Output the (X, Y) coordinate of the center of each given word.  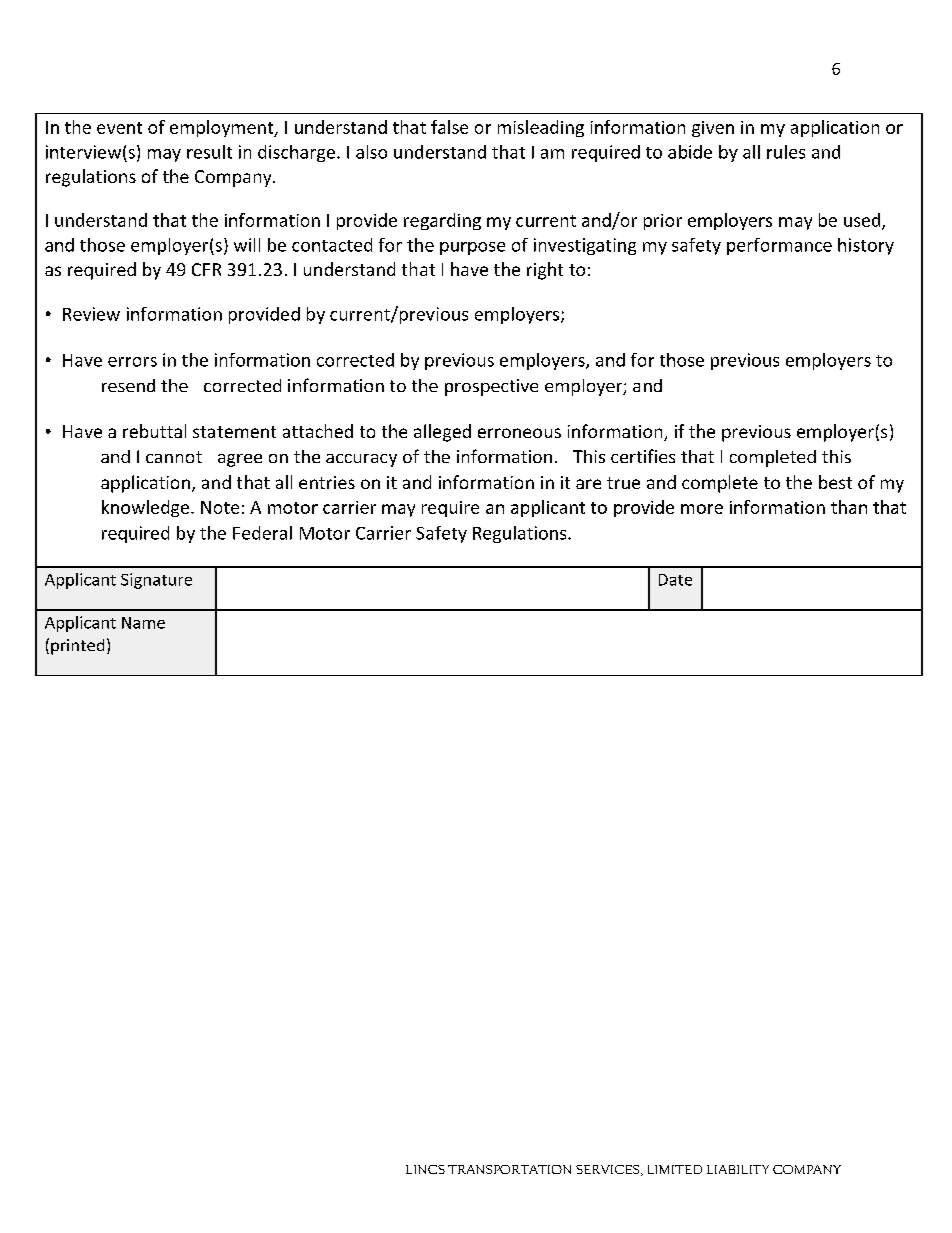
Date (675, 580)
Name (143, 623)
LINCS (425, 1169)
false (449, 127)
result (209, 152)
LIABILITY (738, 1169)
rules (786, 152)
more (702, 509)
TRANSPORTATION (509, 1169)
